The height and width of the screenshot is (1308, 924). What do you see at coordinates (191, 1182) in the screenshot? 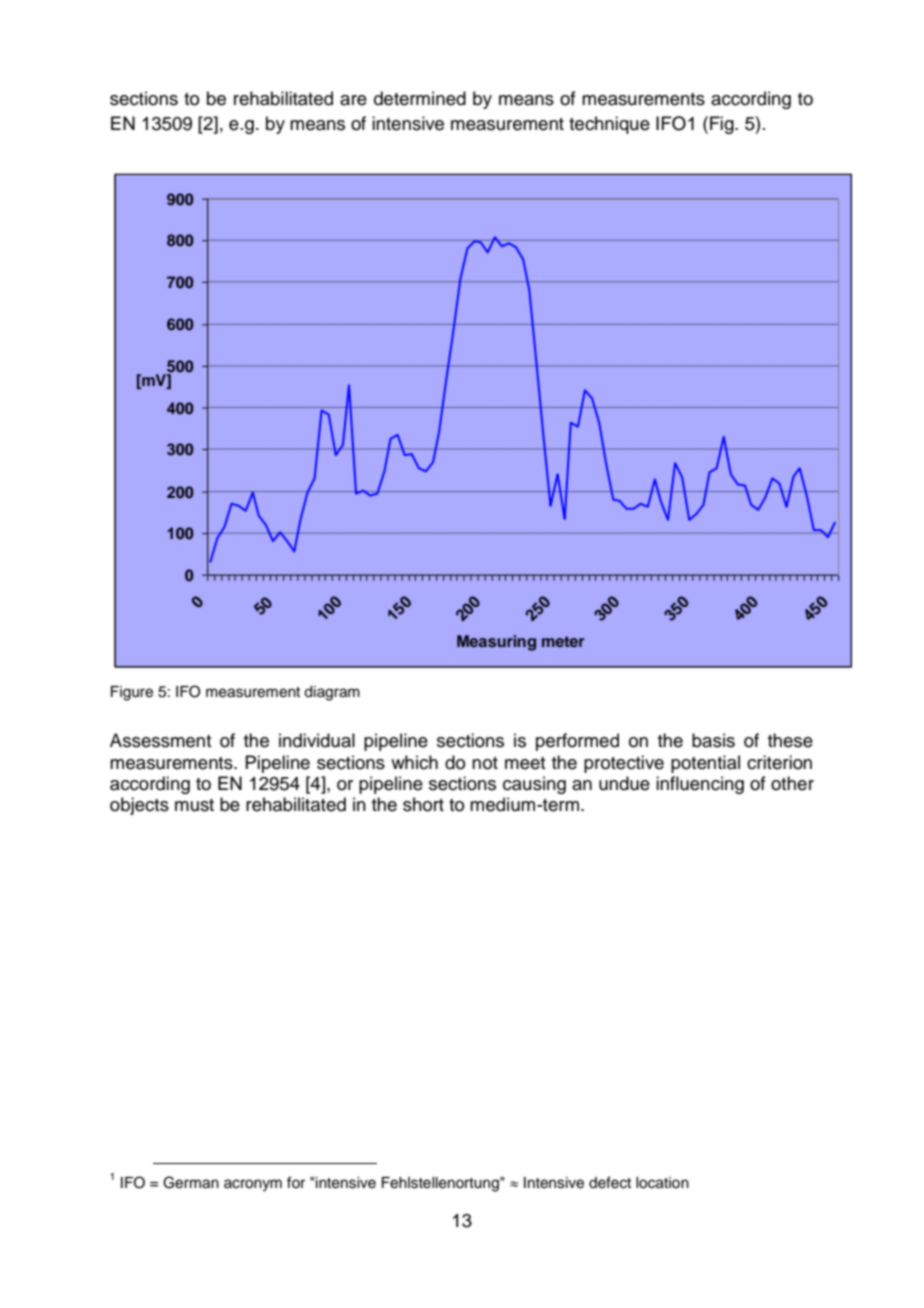
I see `German` at bounding box center [191, 1182].
